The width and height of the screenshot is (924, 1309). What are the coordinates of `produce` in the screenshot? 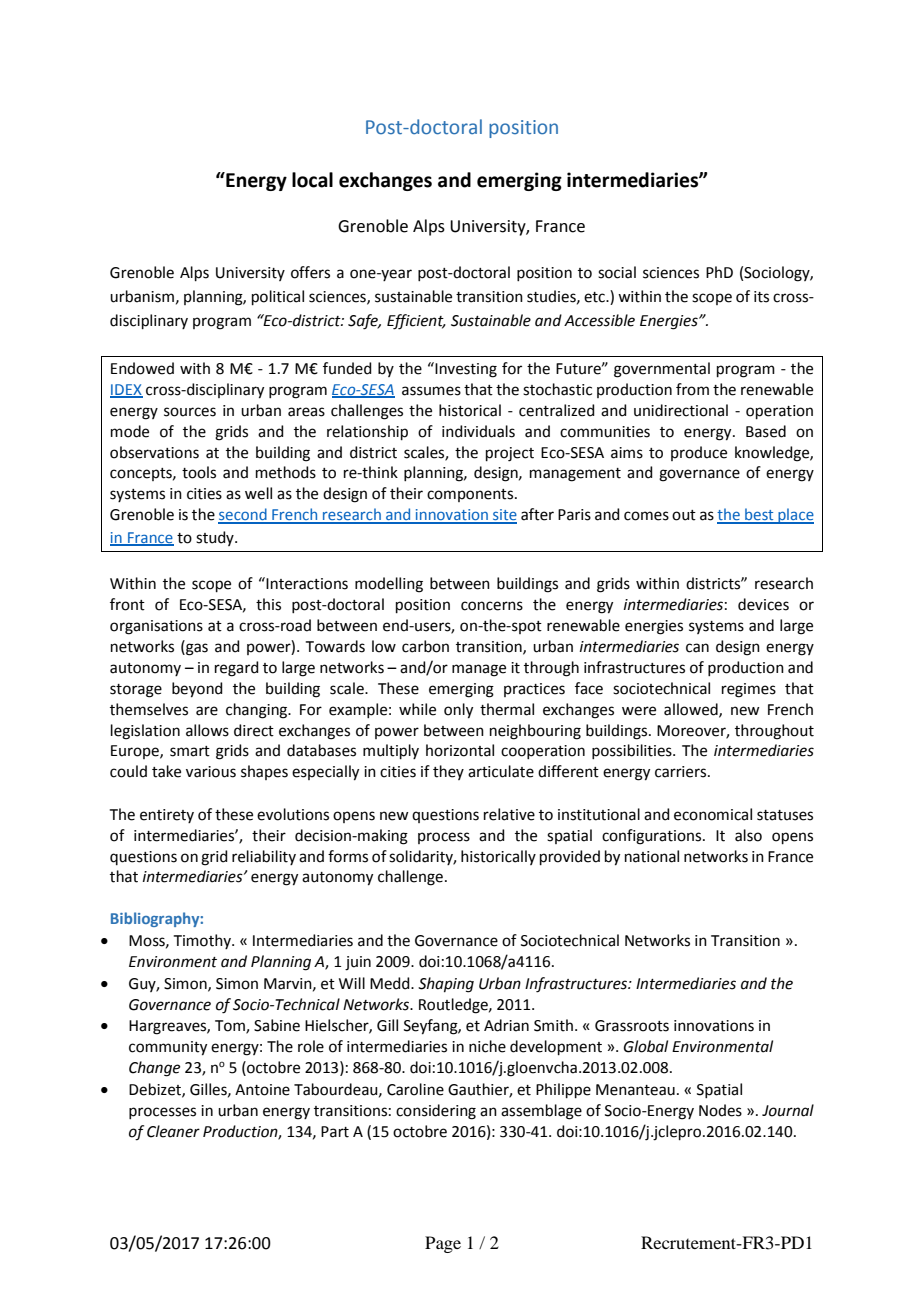 It's located at (699, 453).
